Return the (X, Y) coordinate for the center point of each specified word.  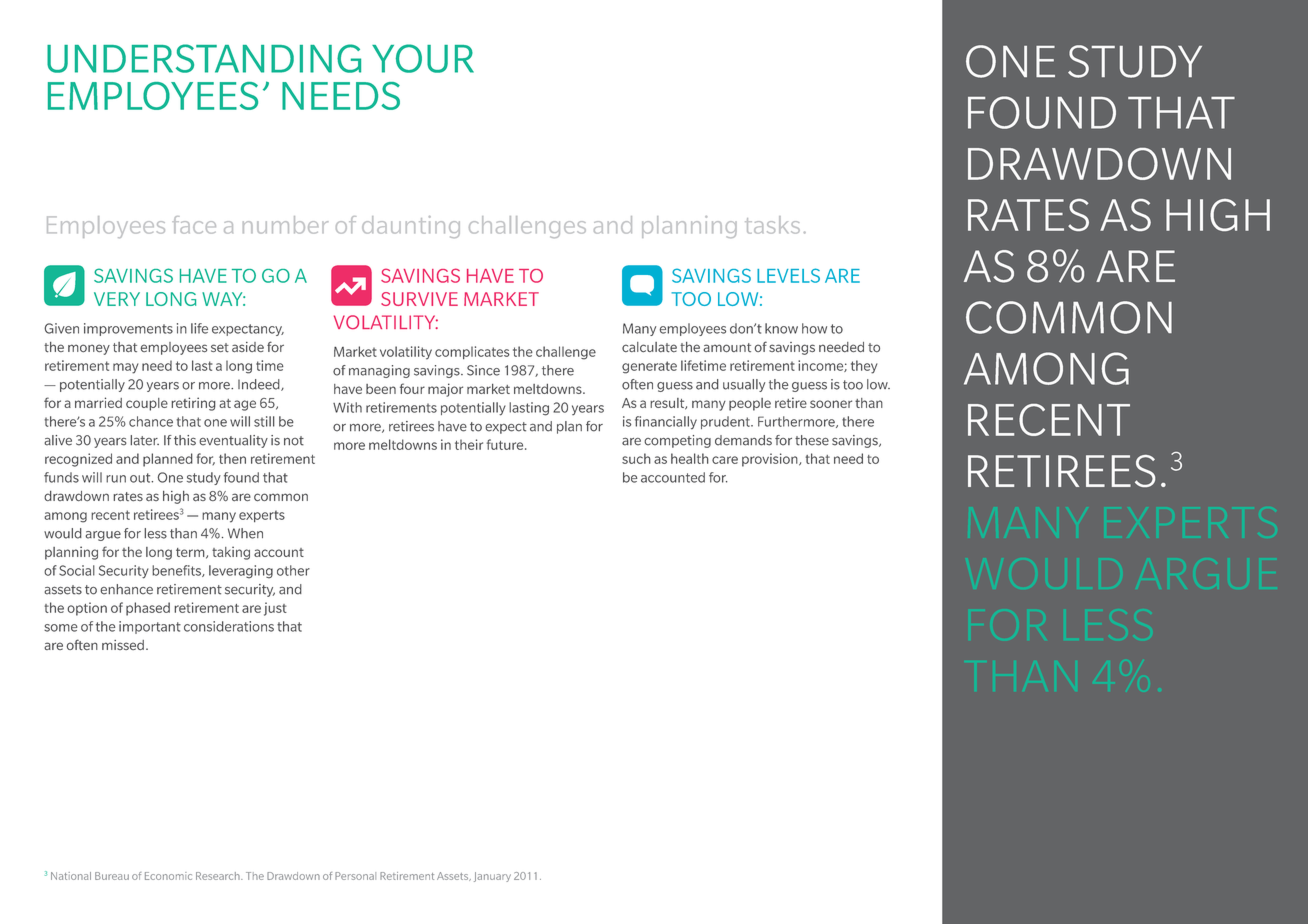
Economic (168, 876)
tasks (772, 225)
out (141, 478)
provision (771, 460)
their (469, 444)
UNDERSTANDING (204, 58)
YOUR (423, 58)
